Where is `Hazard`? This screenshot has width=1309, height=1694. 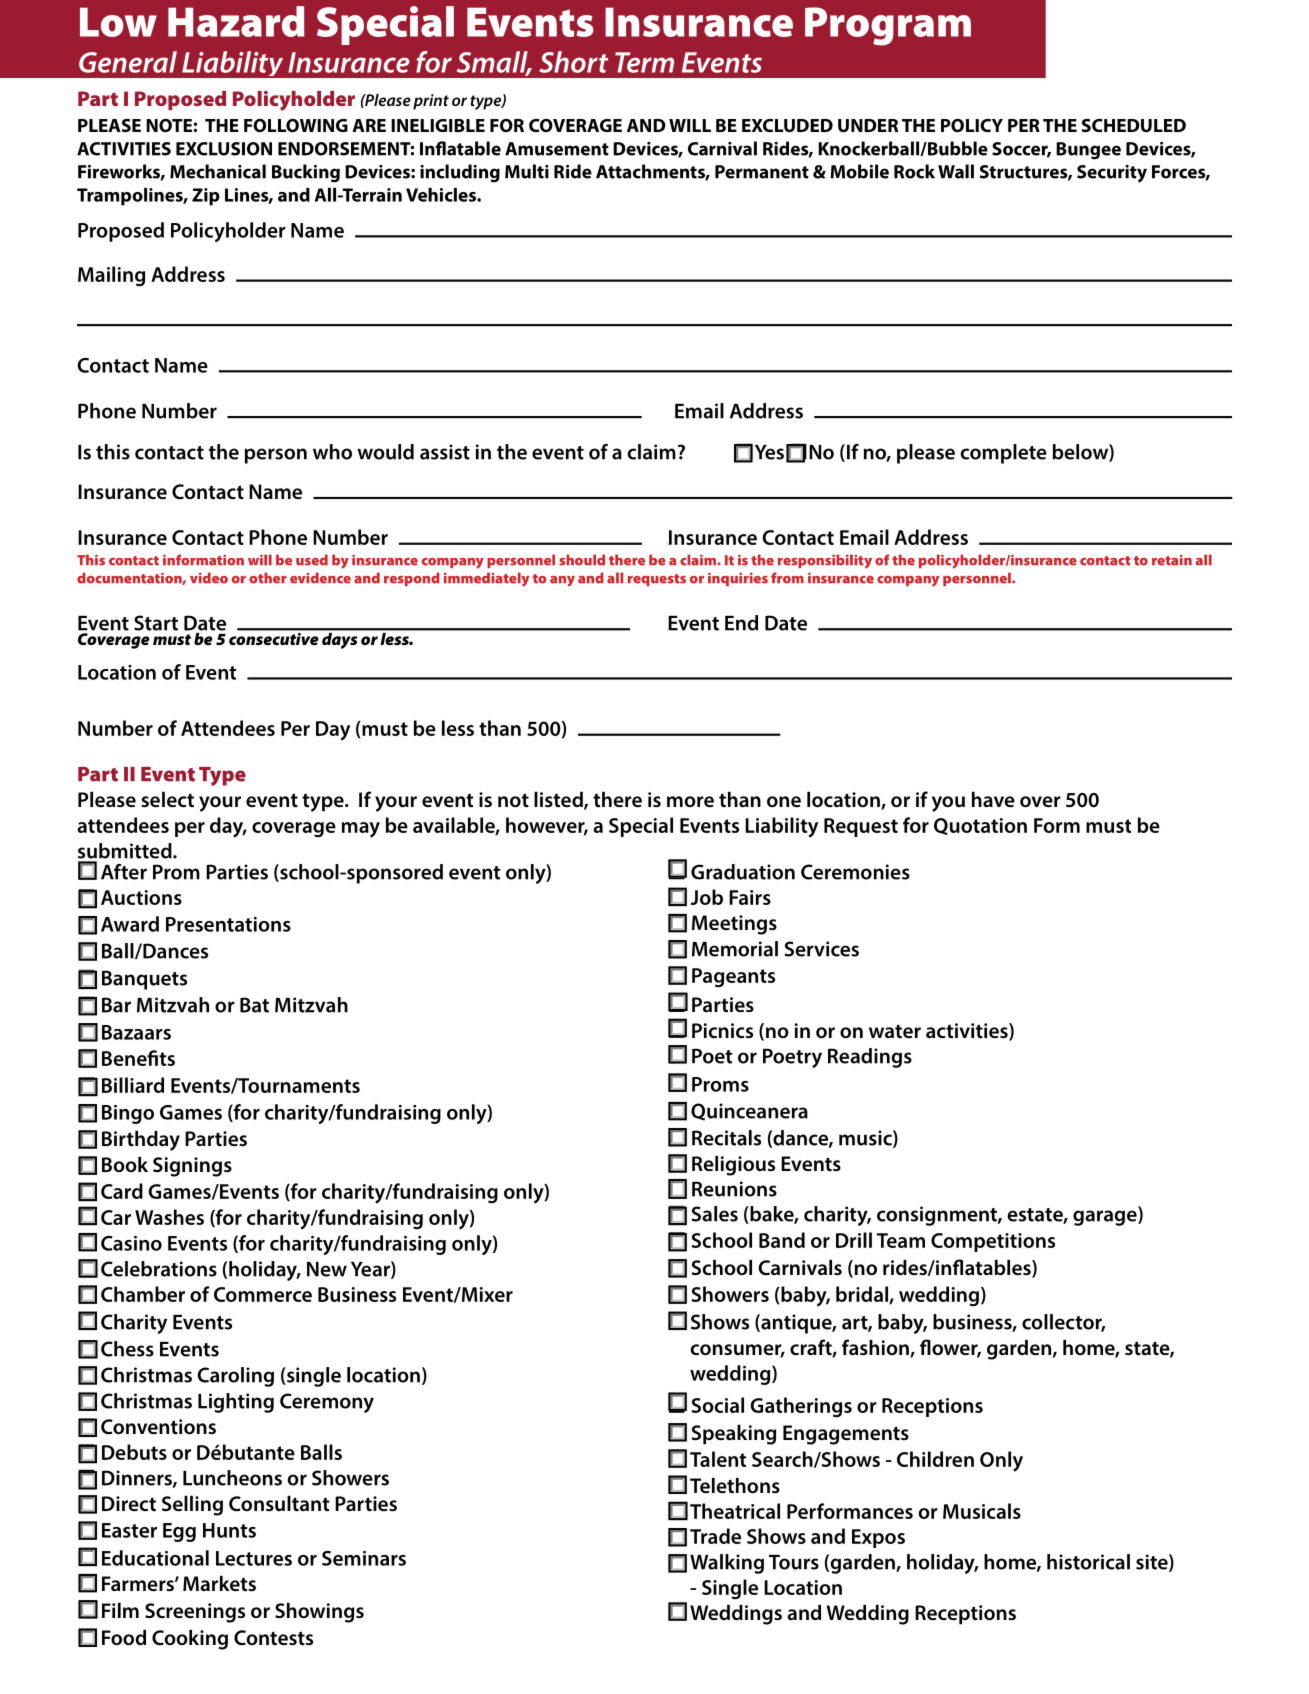
Hazard is located at coordinates (236, 21).
